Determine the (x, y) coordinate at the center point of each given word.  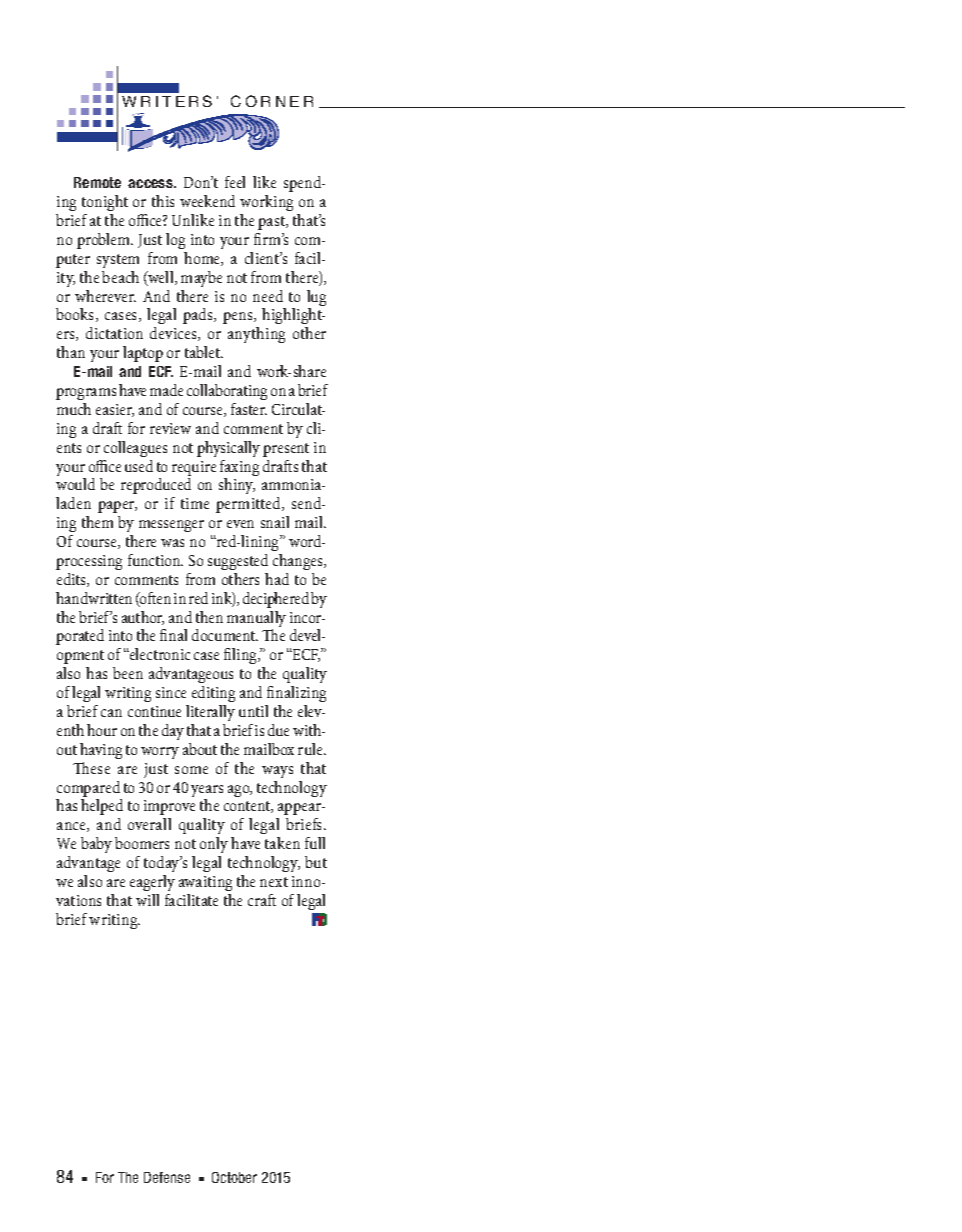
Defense (167, 1177)
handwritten (94, 598)
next (274, 882)
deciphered (276, 600)
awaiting (205, 883)
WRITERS (167, 101)
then (209, 617)
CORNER (272, 101)
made (166, 390)
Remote (97, 182)
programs (86, 394)
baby (96, 845)
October (234, 1177)
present (286, 450)
